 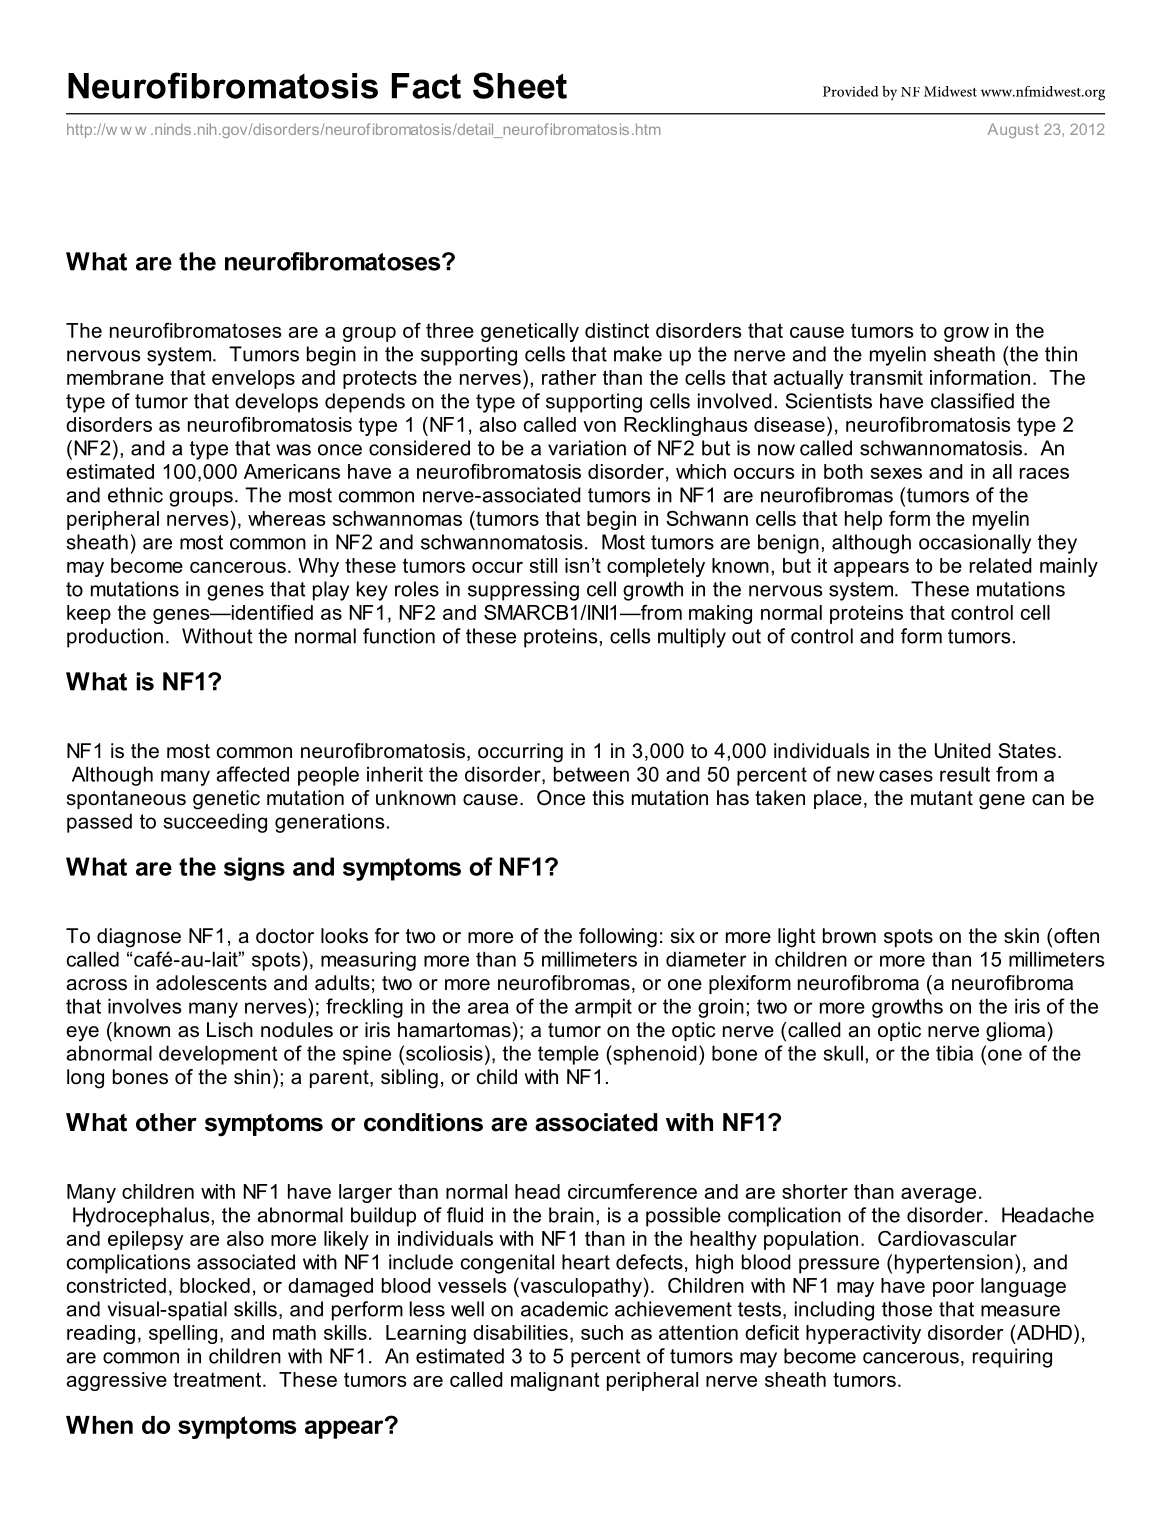 What do you see at coordinates (1013, 130) in the screenshot?
I see `August` at bounding box center [1013, 130].
